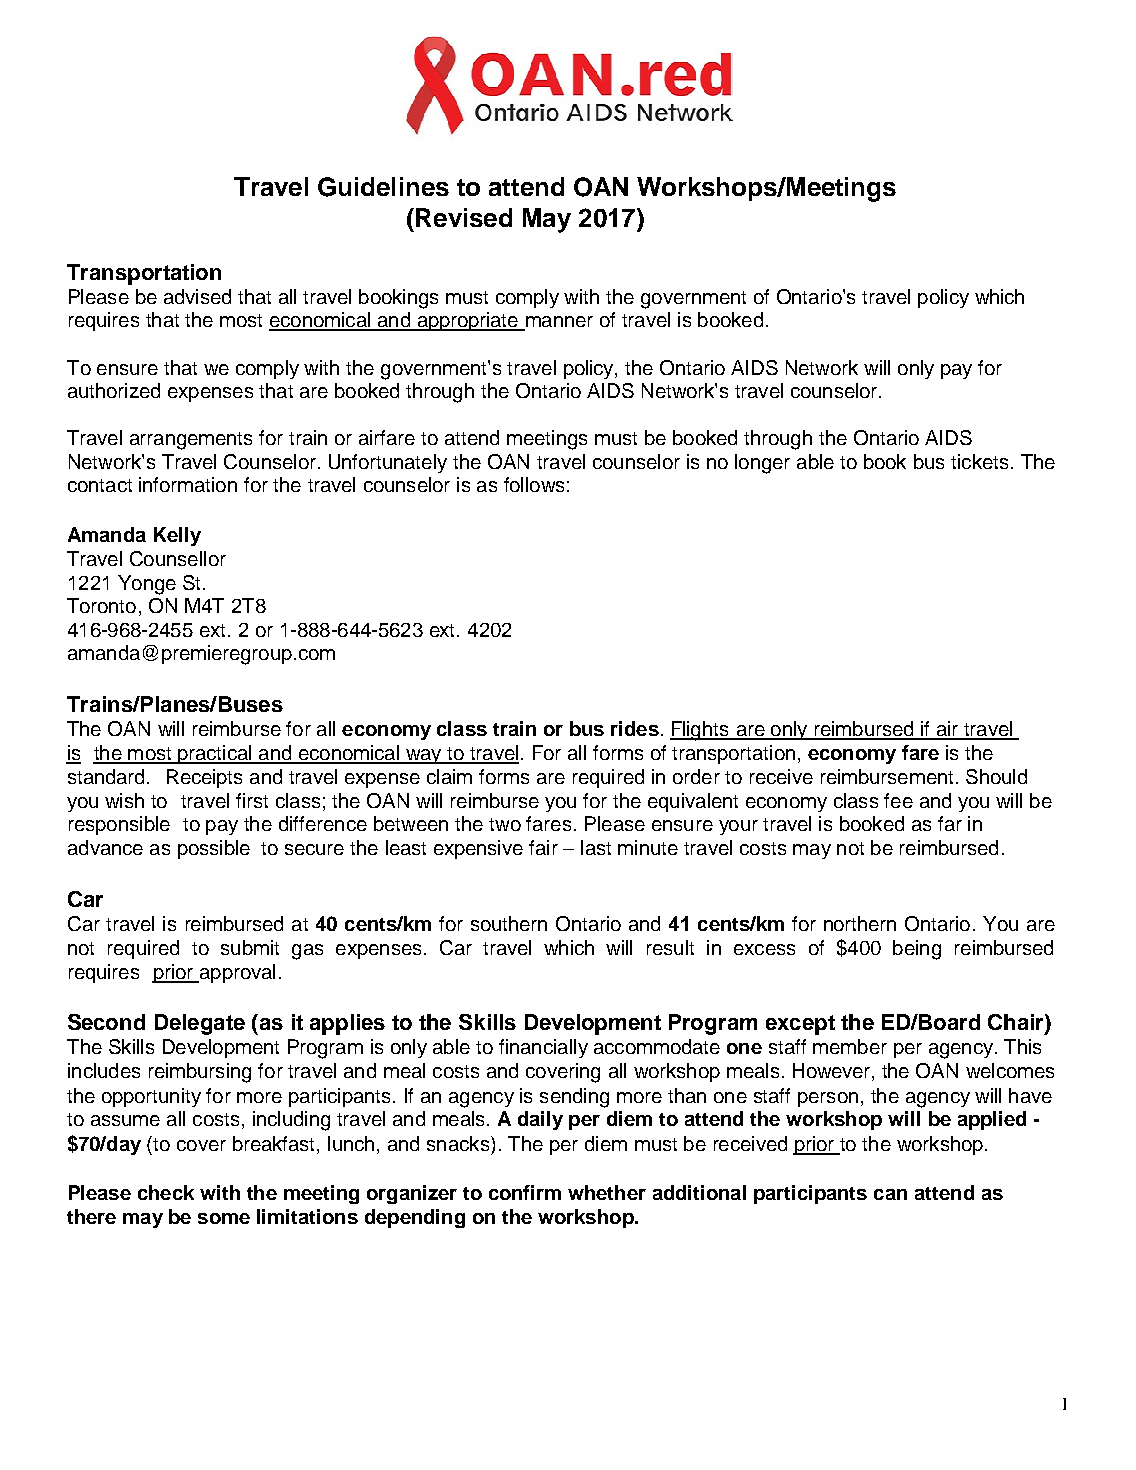  Describe the element at coordinates (464, 217) in the screenshot. I see `Revised` at that location.
